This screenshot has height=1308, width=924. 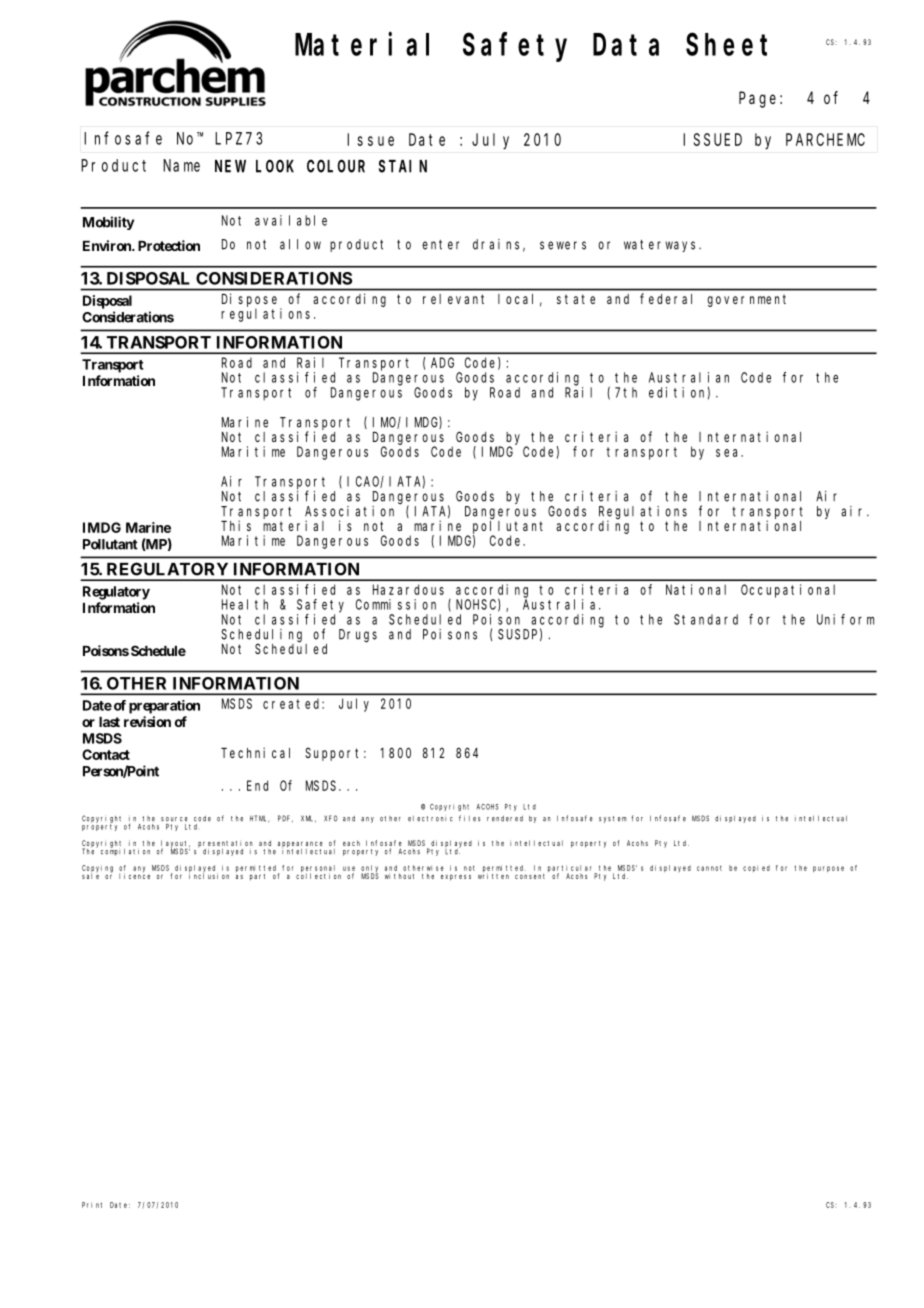 I want to click on Hazardous, so click(x=408, y=589).
